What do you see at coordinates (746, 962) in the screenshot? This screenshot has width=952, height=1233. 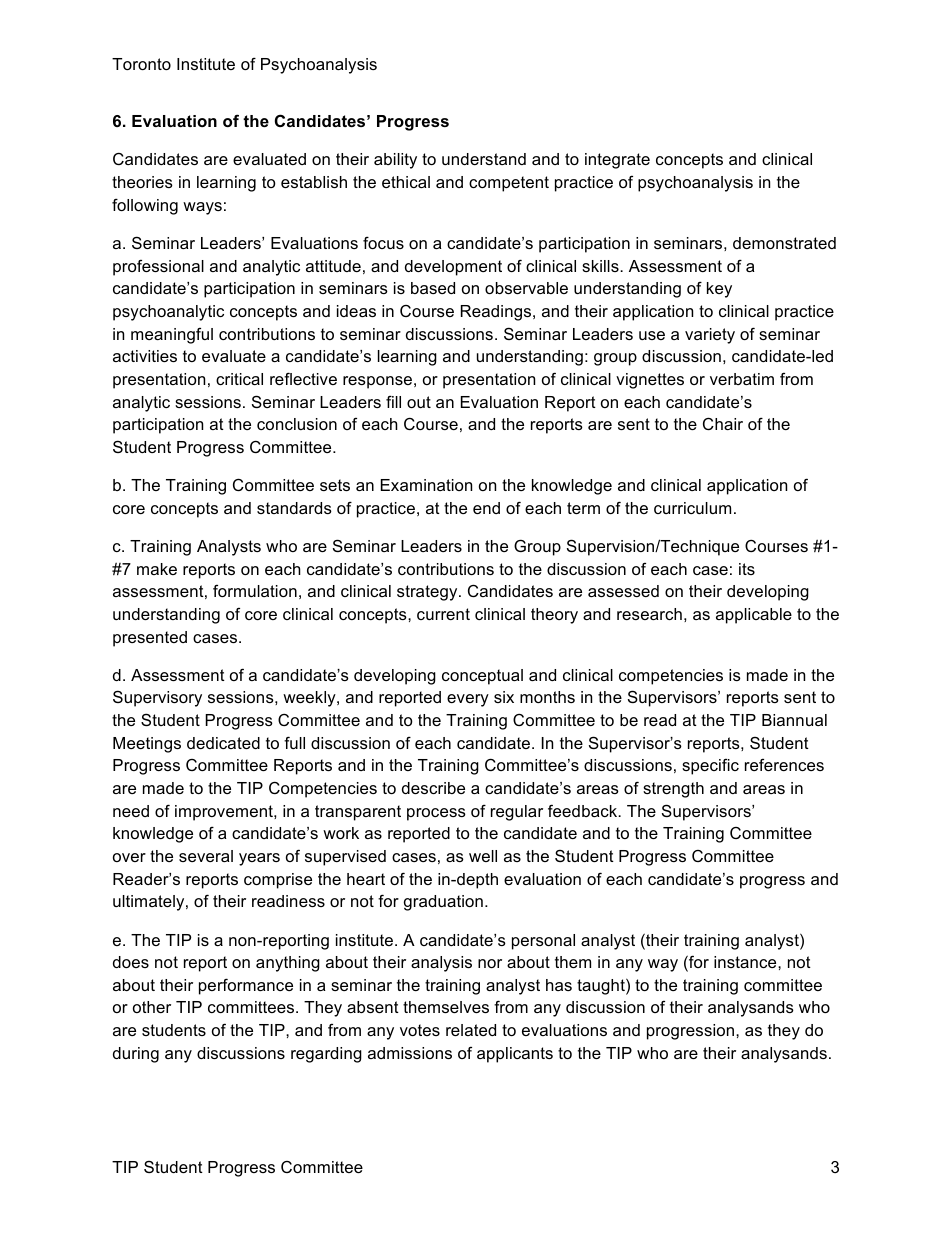 I see `instance` at bounding box center [746, 962].
